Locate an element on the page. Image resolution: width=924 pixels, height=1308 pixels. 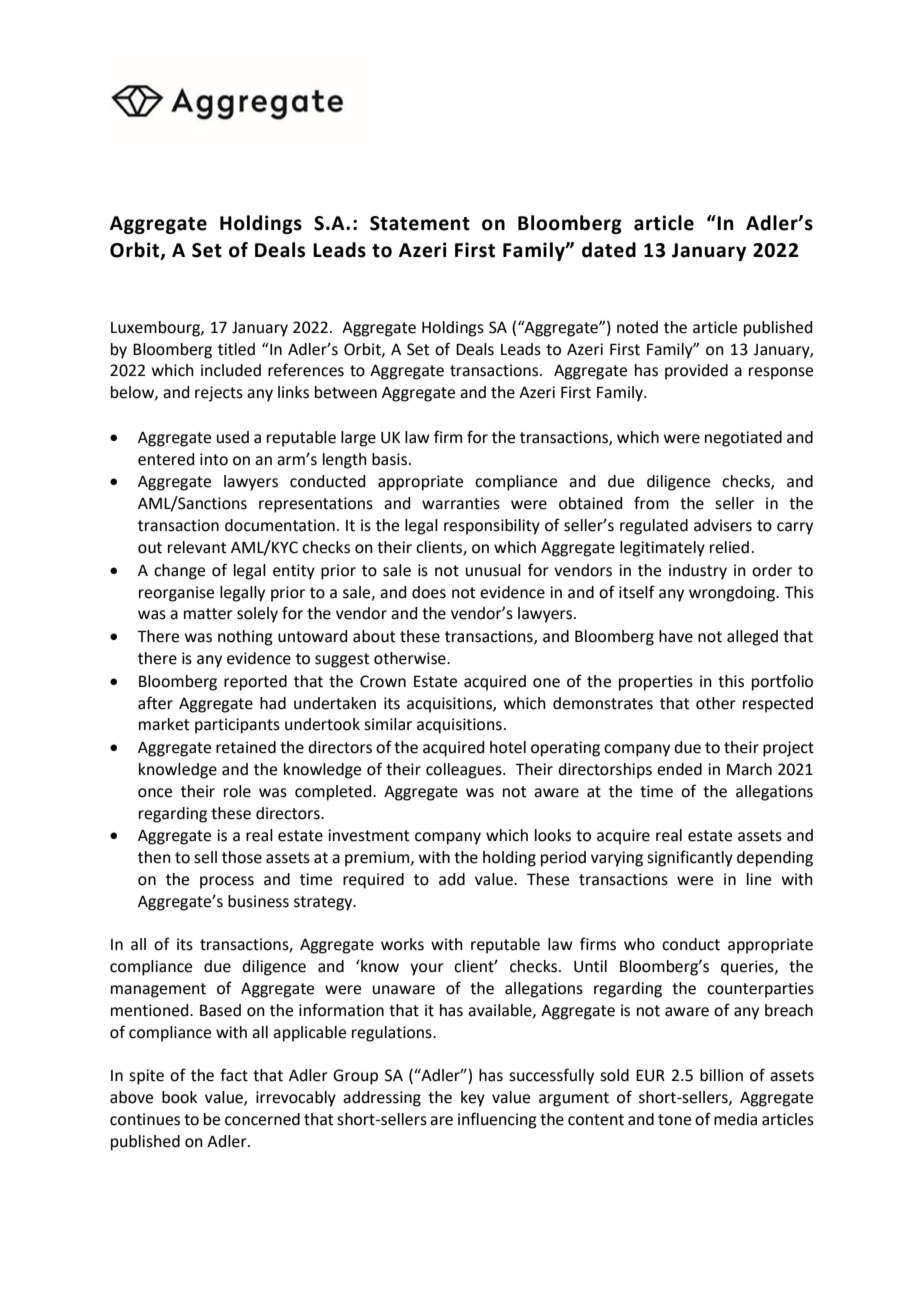
negotiated is located at coordinates (743, 439).
